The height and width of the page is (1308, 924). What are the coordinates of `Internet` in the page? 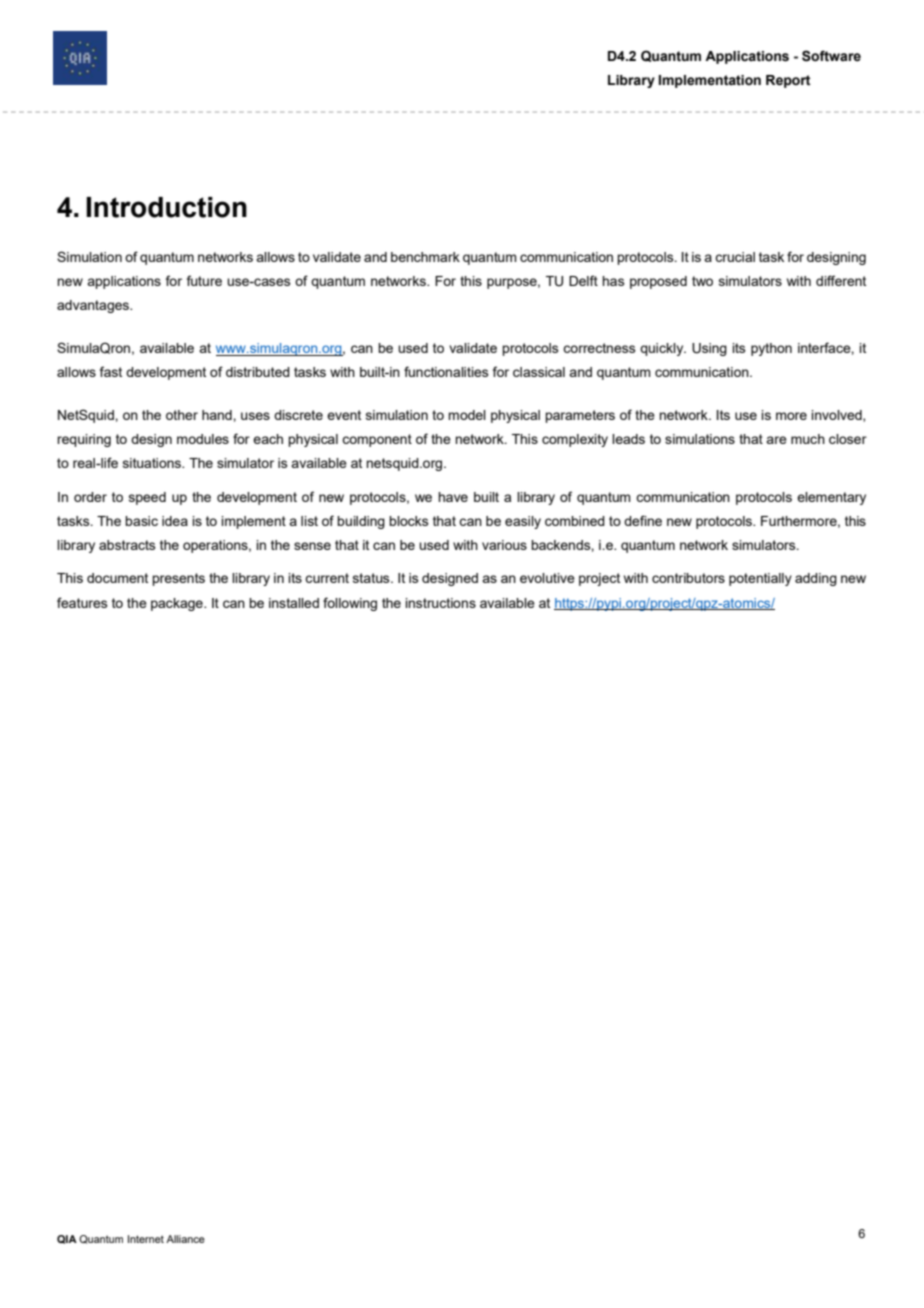 It's located at (146, 1239).
